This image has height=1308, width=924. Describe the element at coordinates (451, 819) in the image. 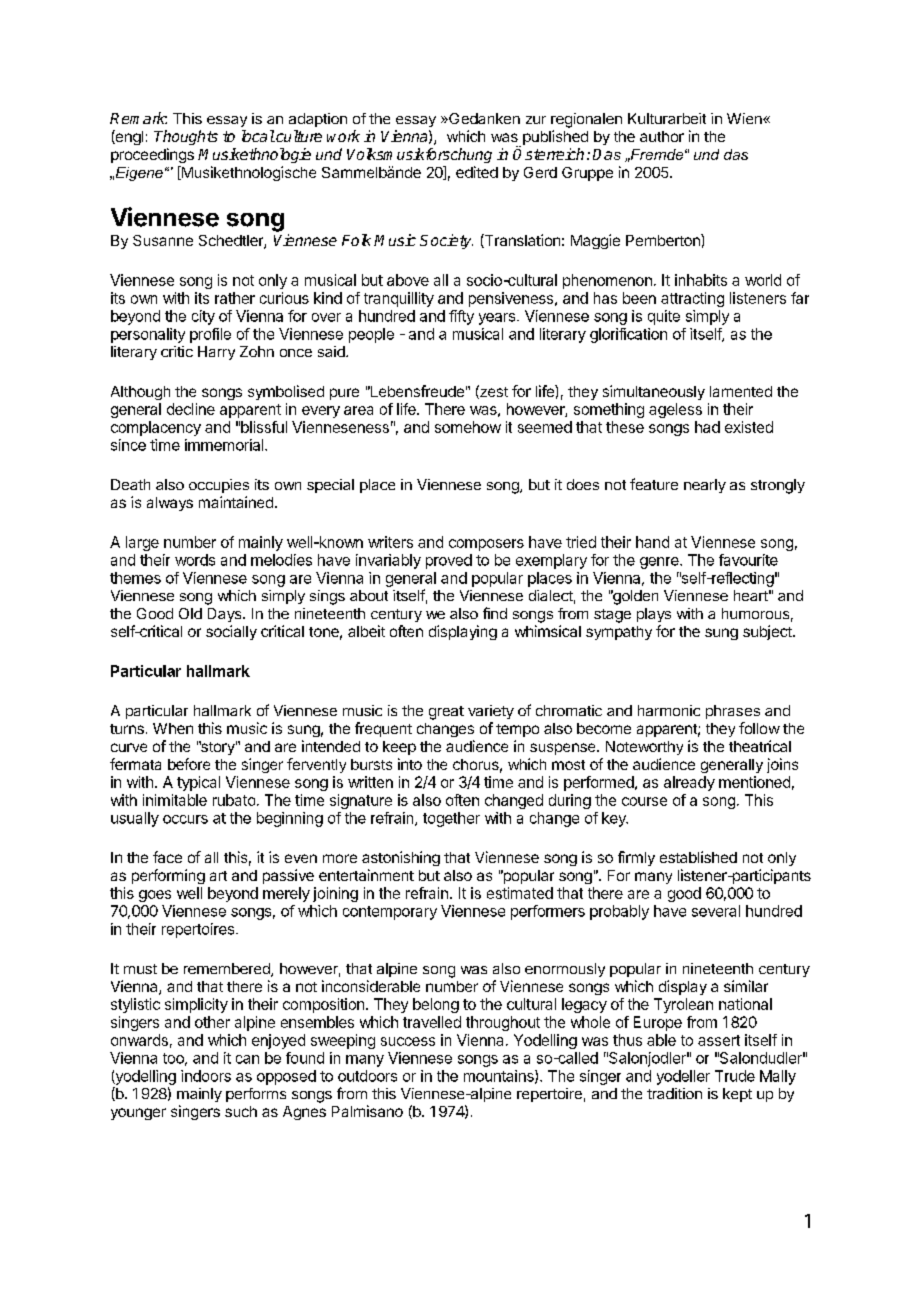

I see `together` at that location.
